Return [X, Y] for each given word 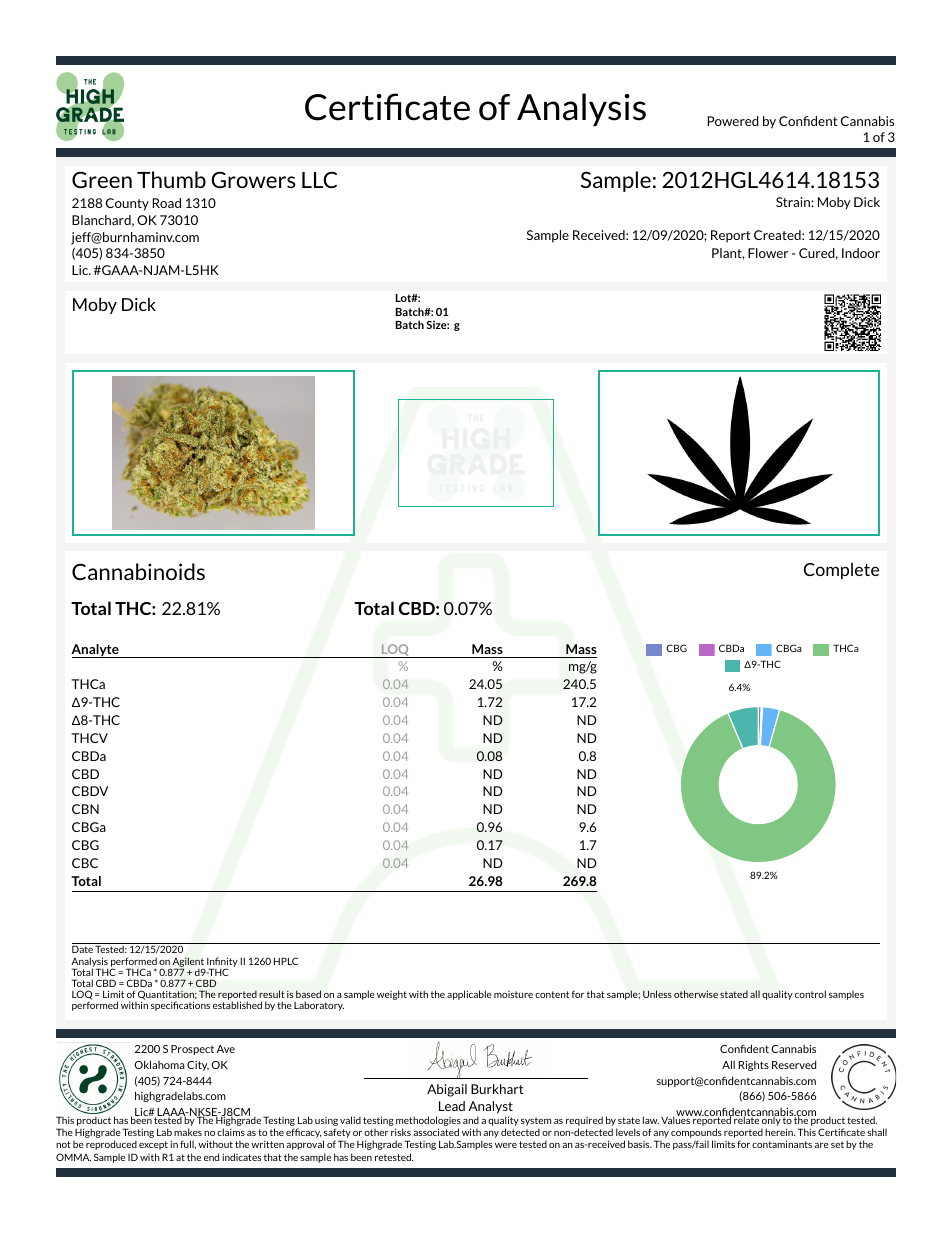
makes [188, 1132]
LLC [319, 179]
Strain [794, 202]
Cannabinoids [138, 571]
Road [167, 203]
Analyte [96, 651]
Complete [841, 571]
